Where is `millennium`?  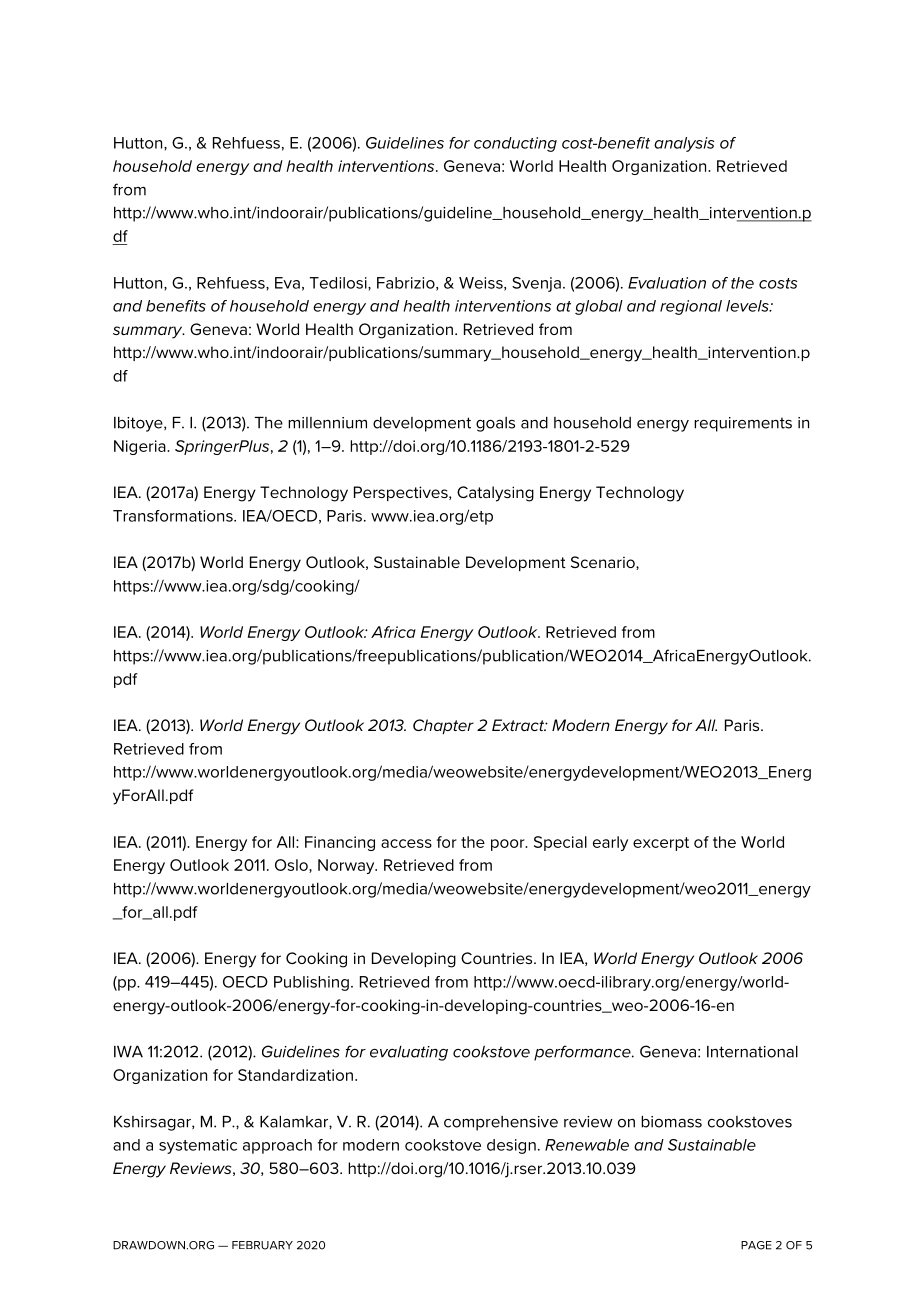 millennium is located at coordinates (327, 423).
